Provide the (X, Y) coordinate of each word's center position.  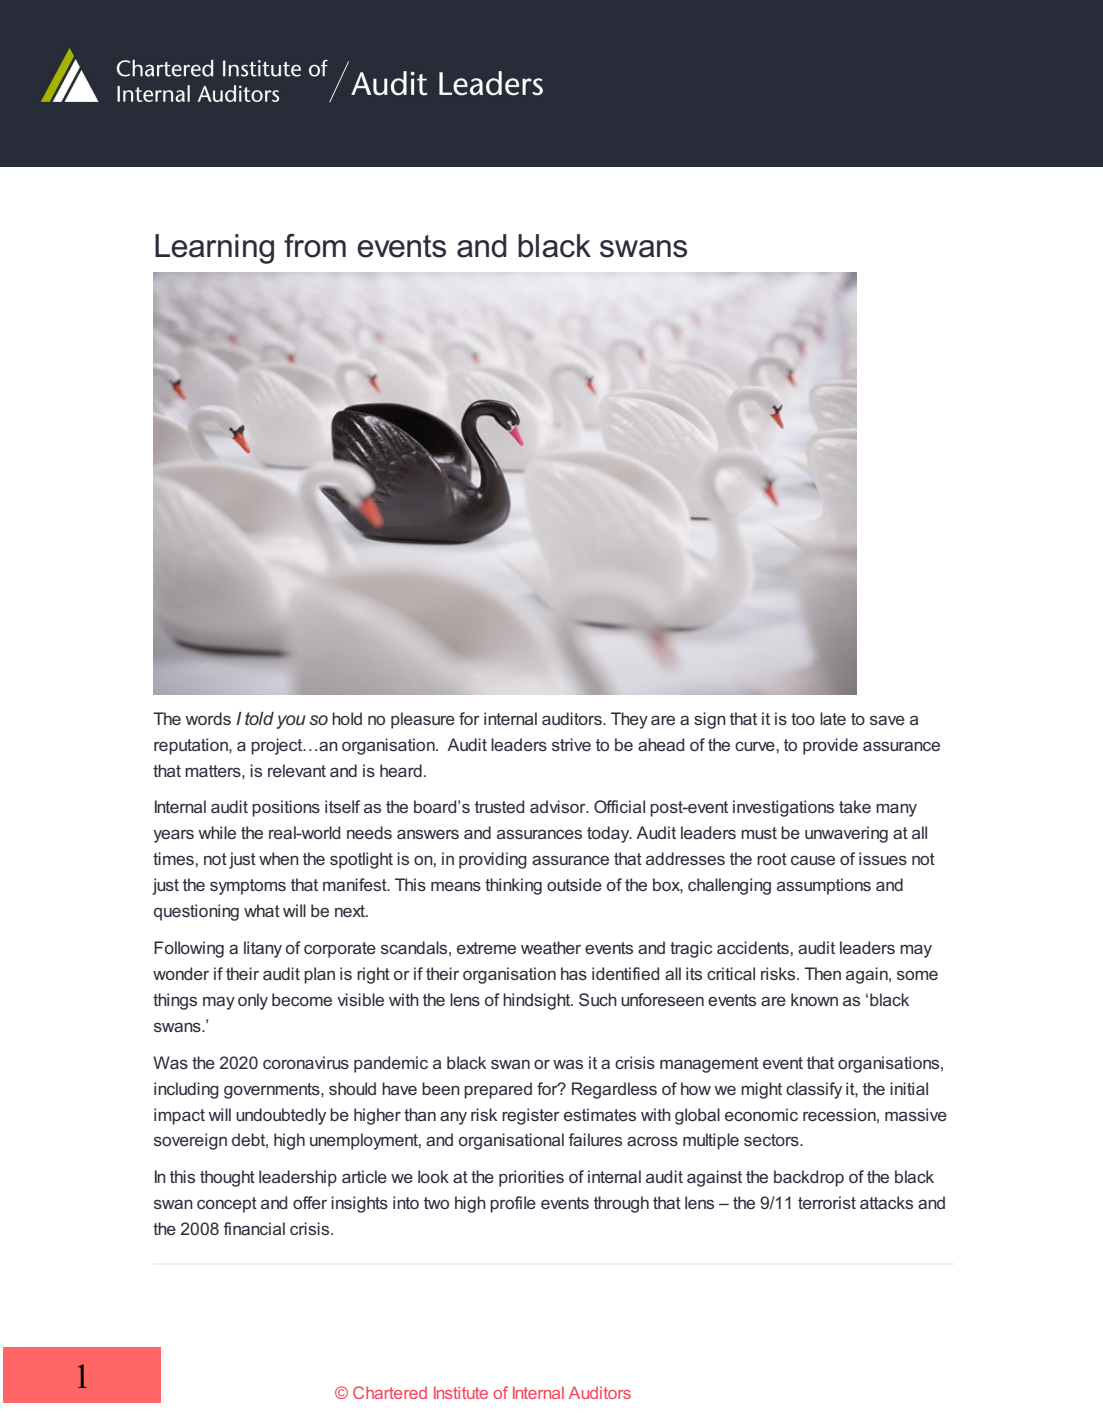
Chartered (390, 1392)
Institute (461, 1392)
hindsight (538, 1001)
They (629, 720)
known (814, 999)
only (253, 1001)
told (259, 718)
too (803, 719)
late (833, 718)
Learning (214, 249)
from (315, 245)
